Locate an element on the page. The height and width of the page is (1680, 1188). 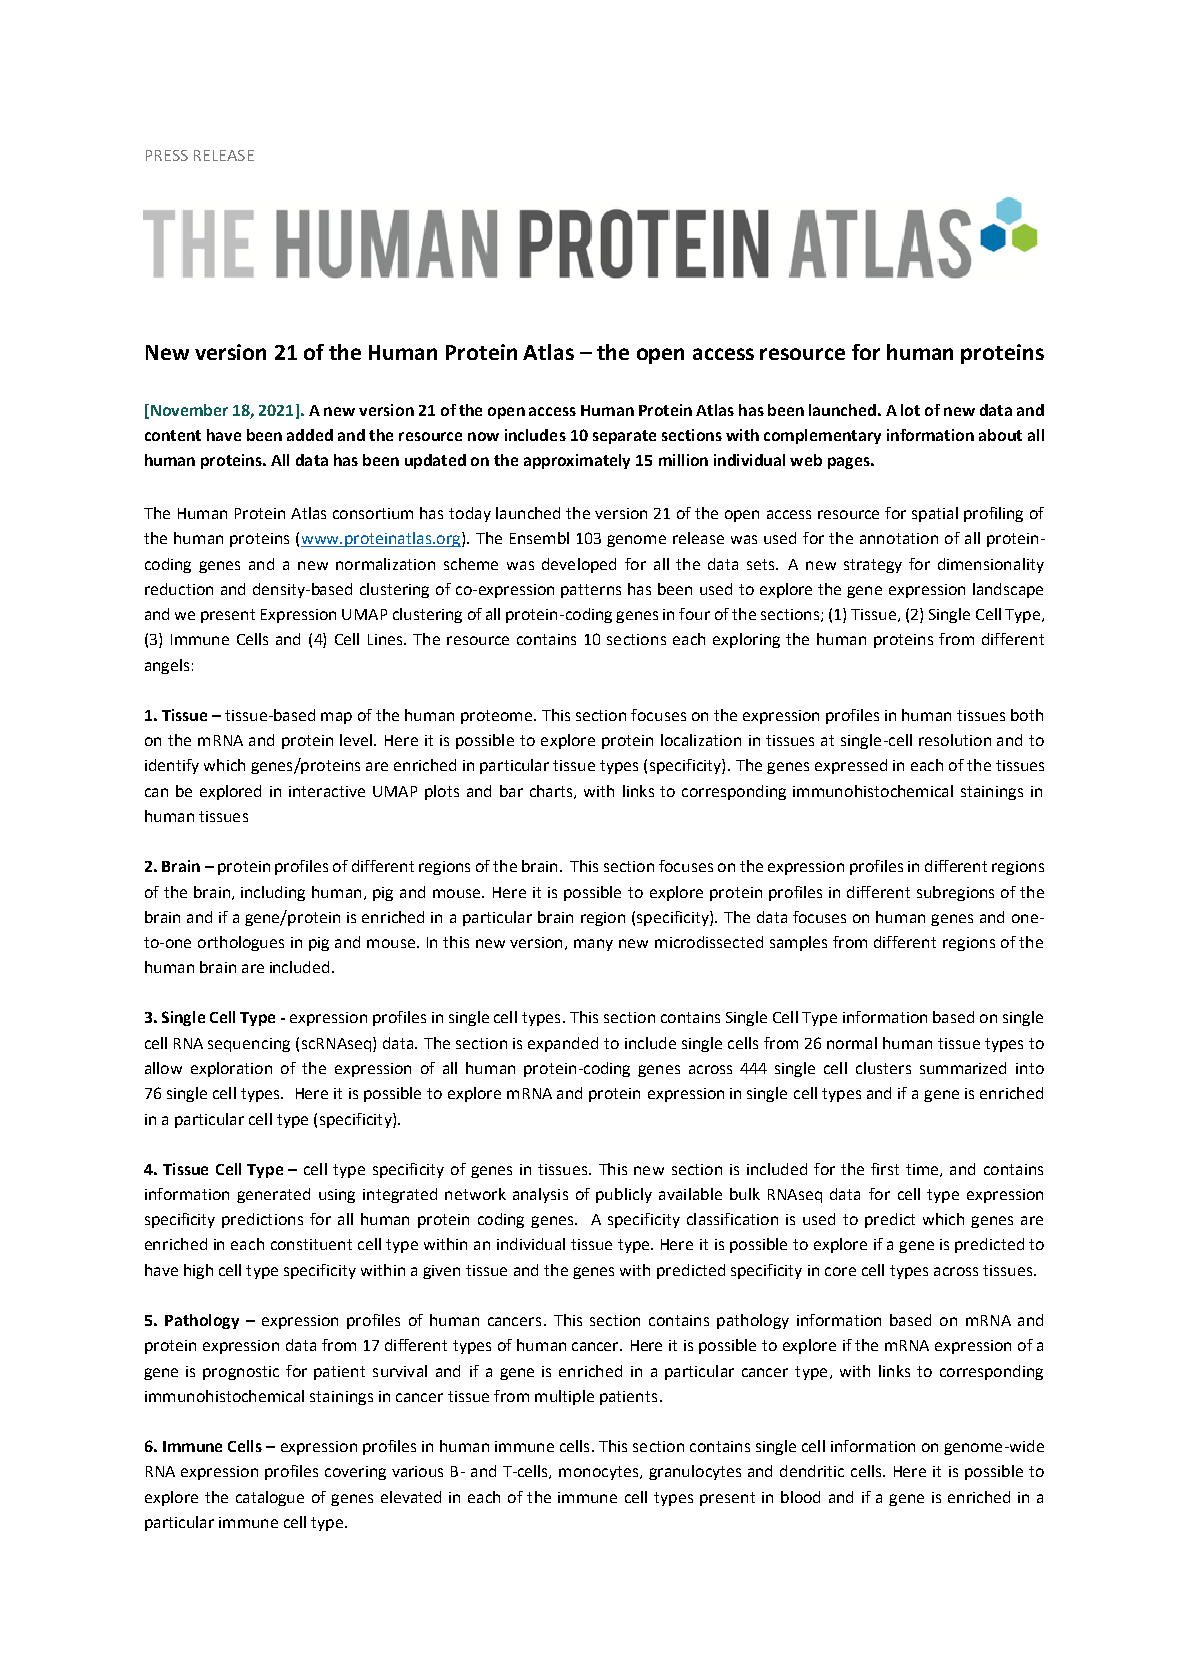
separate is located at coordinates (624, 437).
